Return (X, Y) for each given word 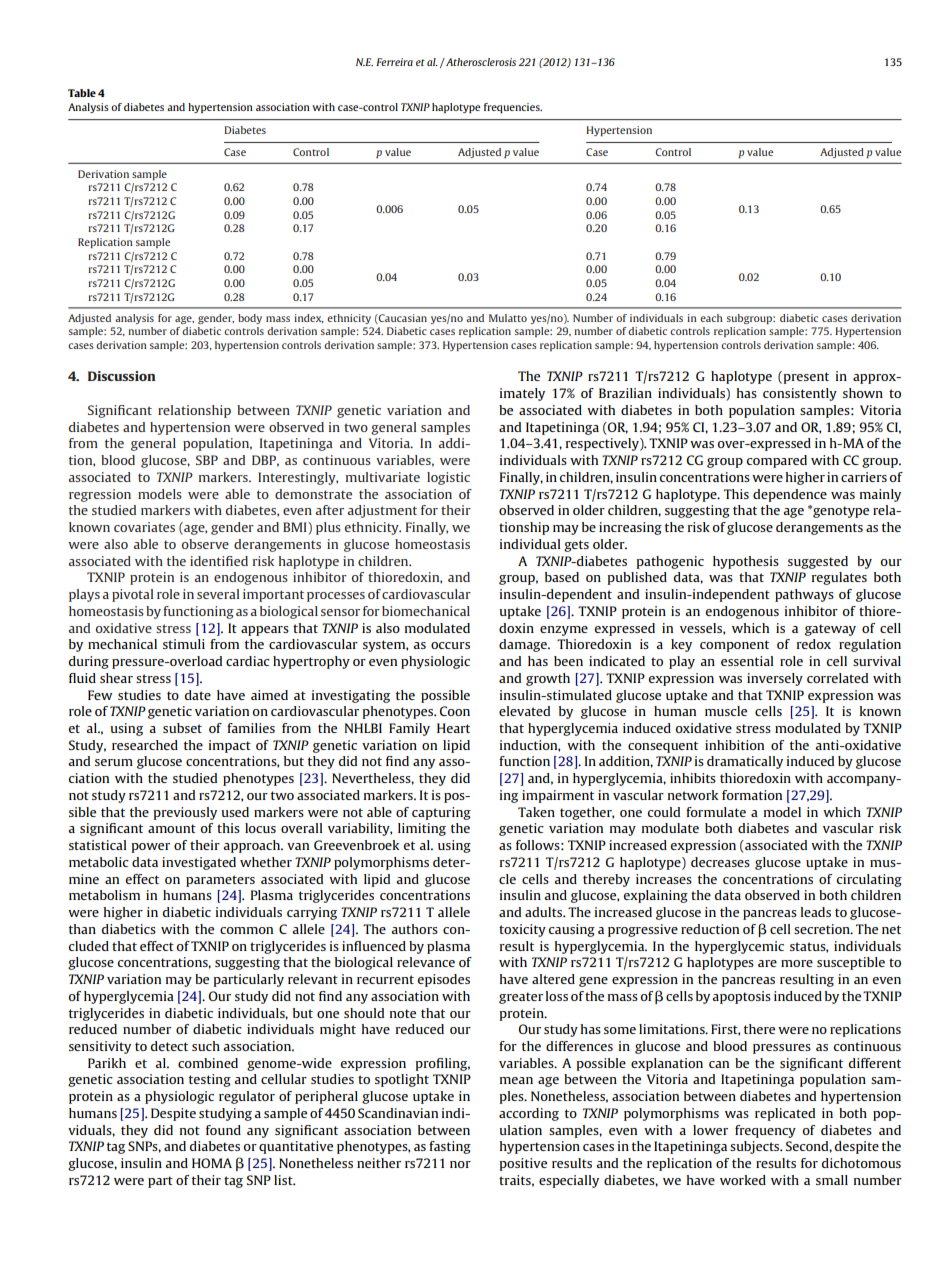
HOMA (212, 1163)
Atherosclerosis (480, 62)
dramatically (745, 762)
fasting (450, 1147)
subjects (756, 1147)
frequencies (513, 108)
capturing (441, 813)
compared (777, 461)
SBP (207, 460)
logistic (448, 478)
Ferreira (394, 62)
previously (185, 813)
